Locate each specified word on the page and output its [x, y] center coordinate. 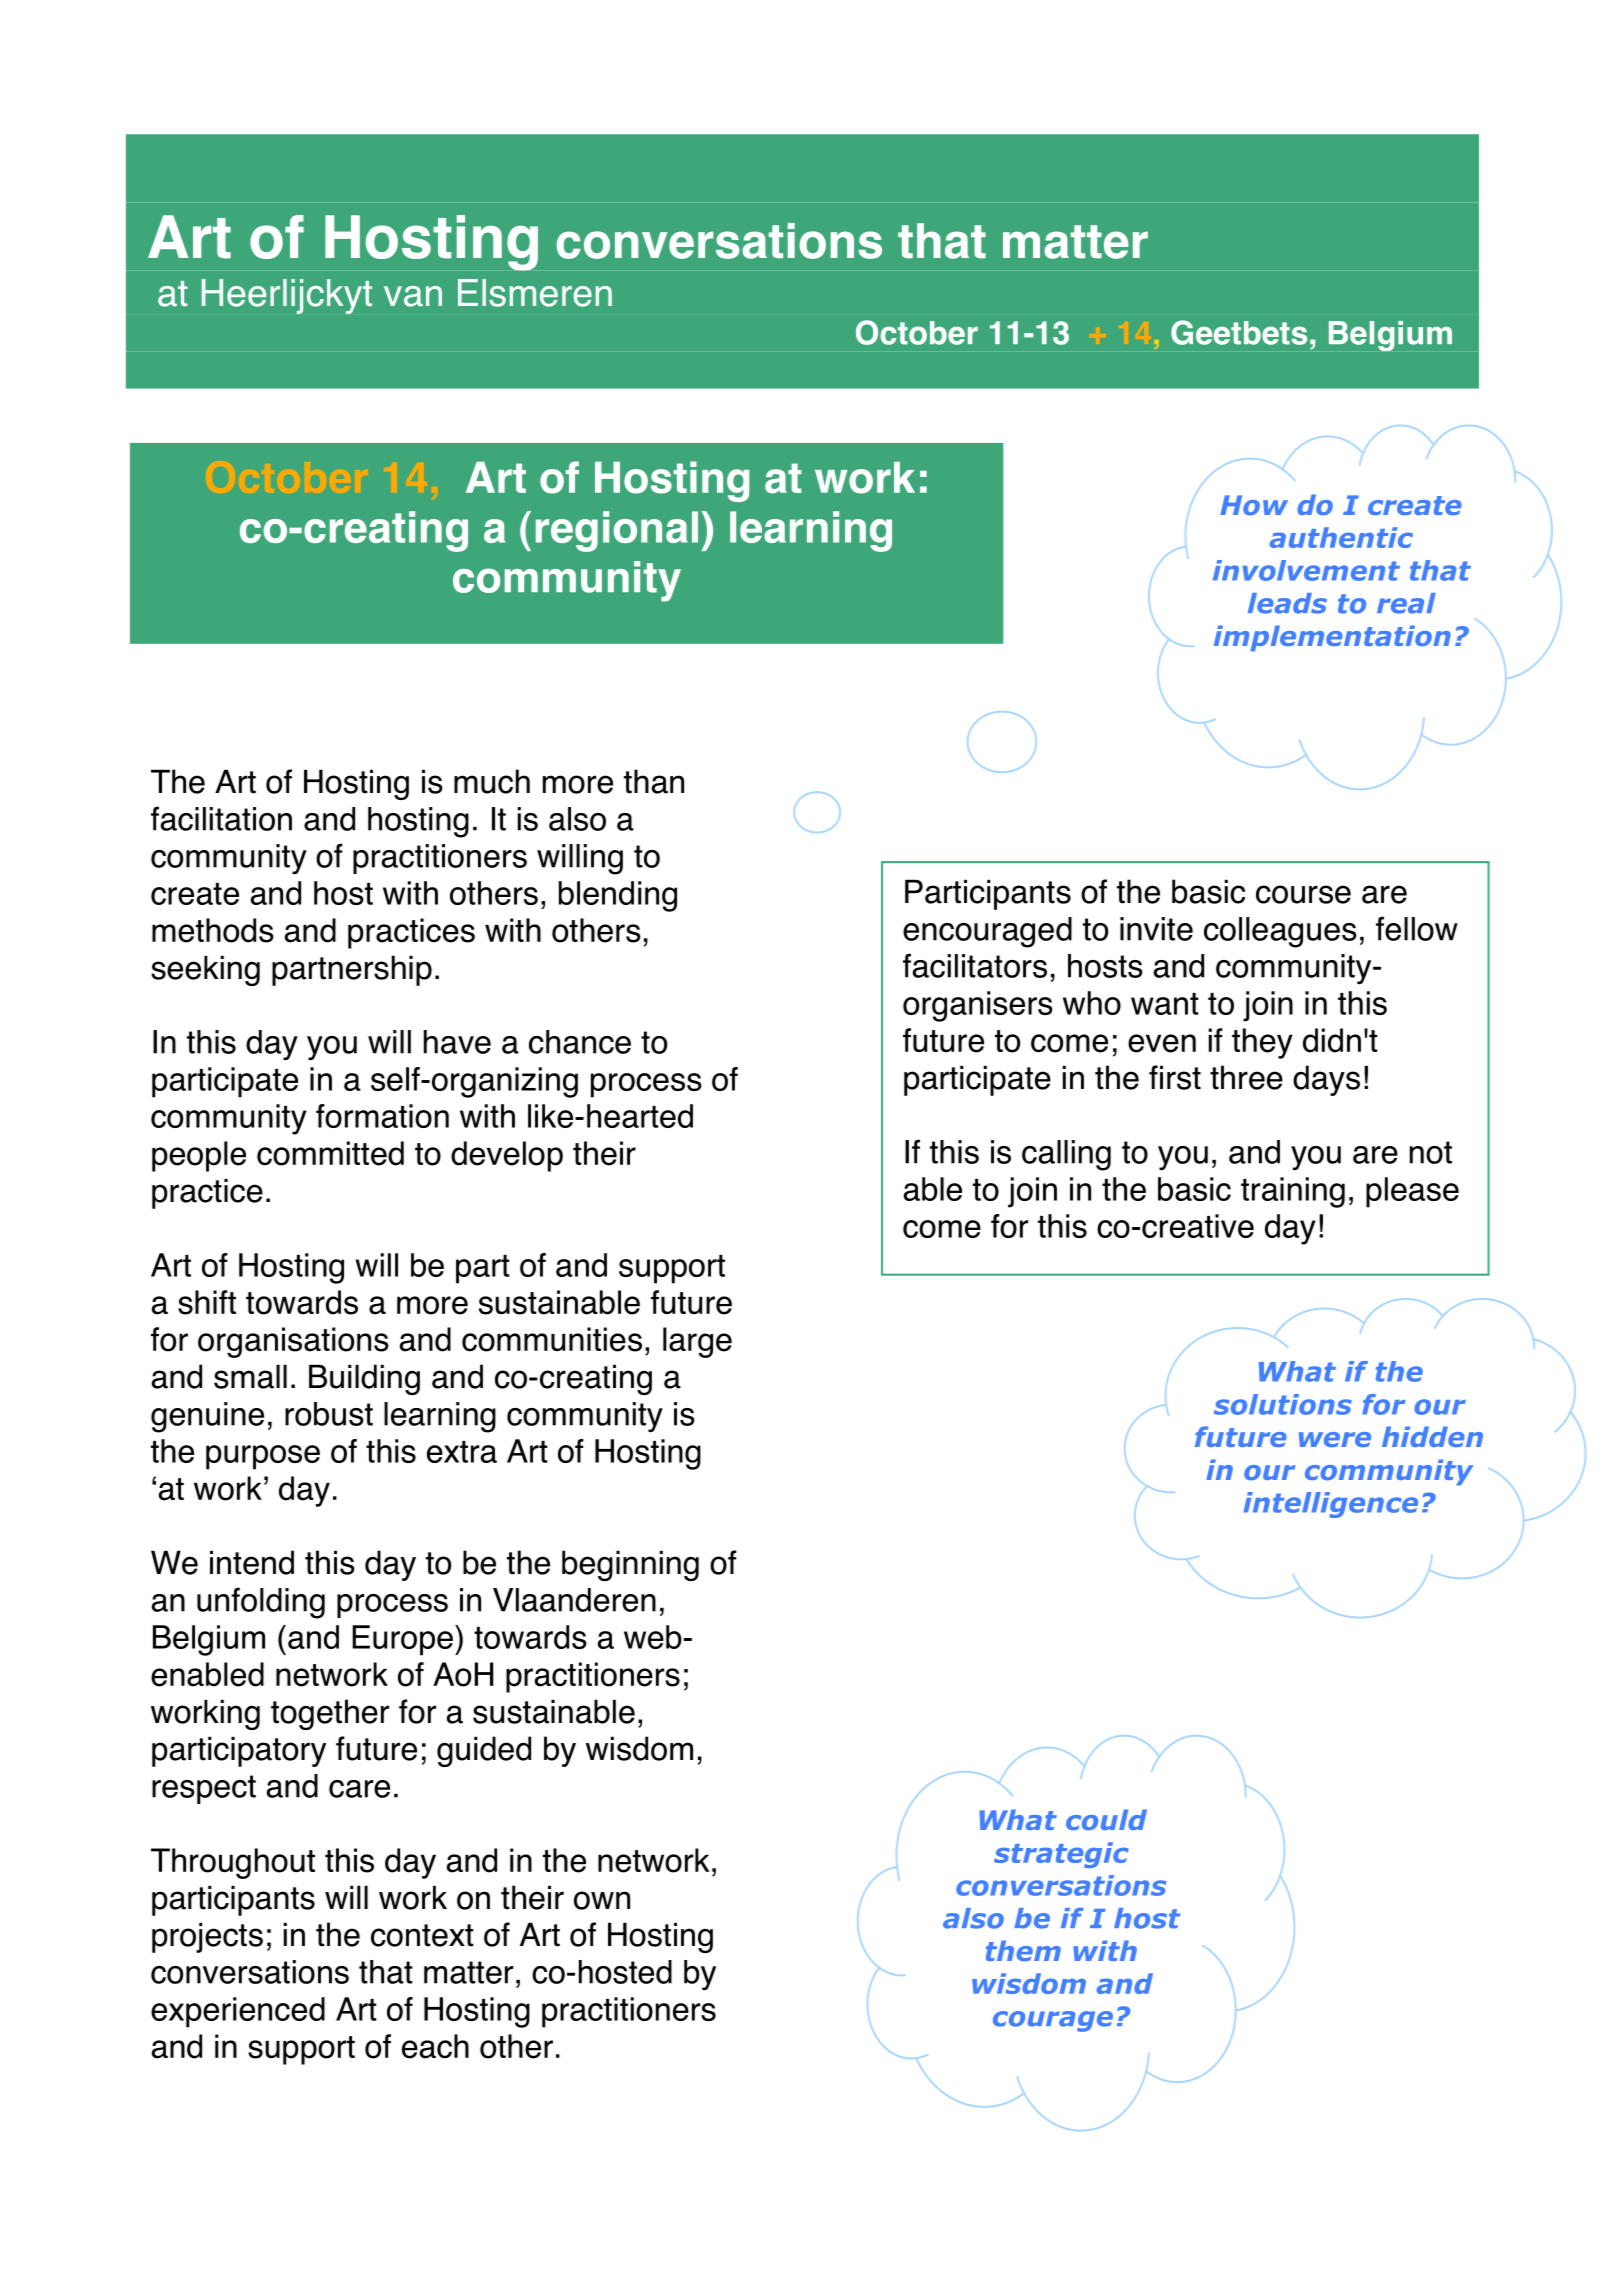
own [602, 1900]
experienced [238, 2012]
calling [1066, 1155]
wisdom [639, 1748]
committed [330, 1153]
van [413, 296]
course [1303, 894]
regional [617, 531]
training [1293, 1192]
